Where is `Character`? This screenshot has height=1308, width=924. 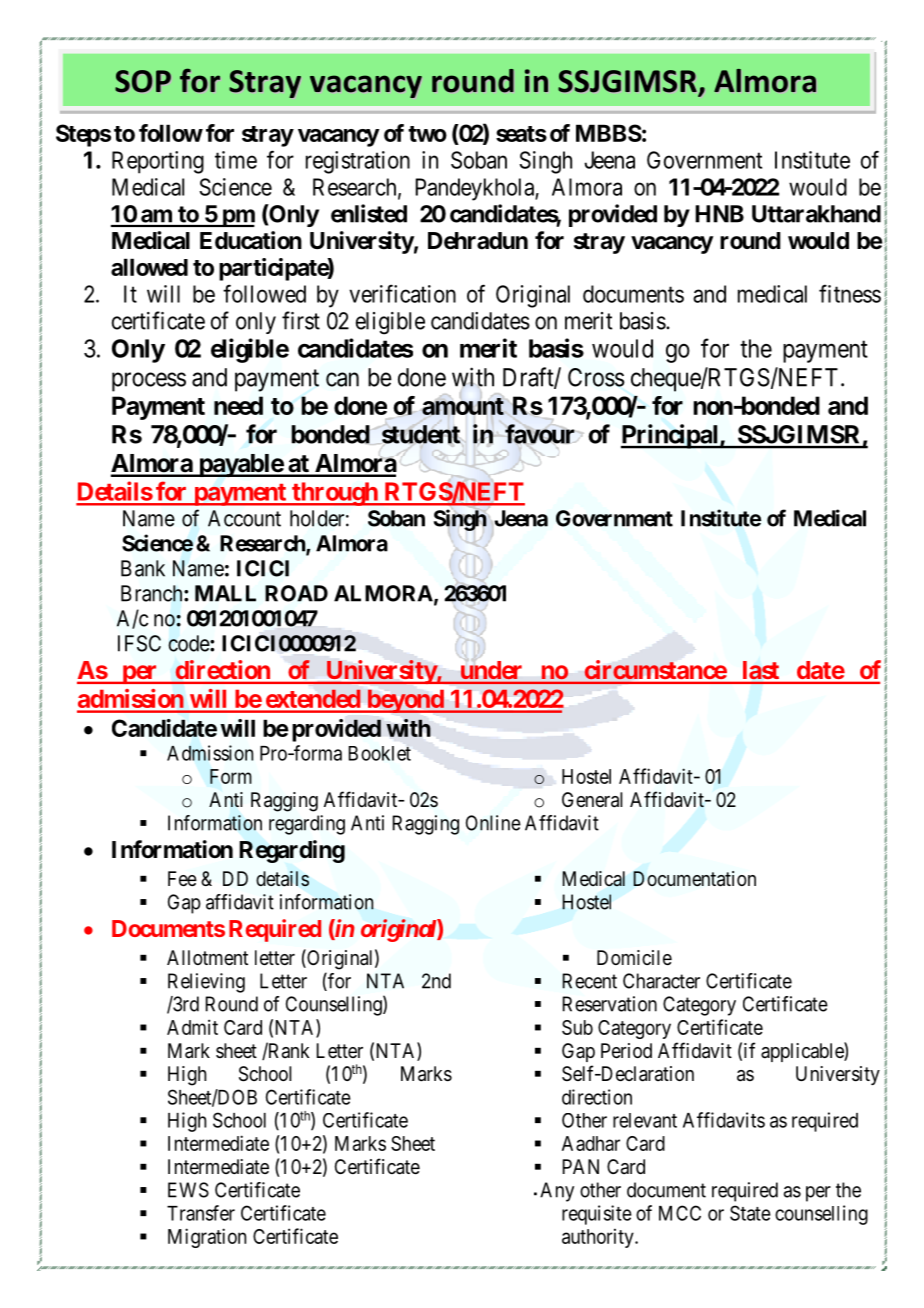
Character is located at coordinates (661, 981).
